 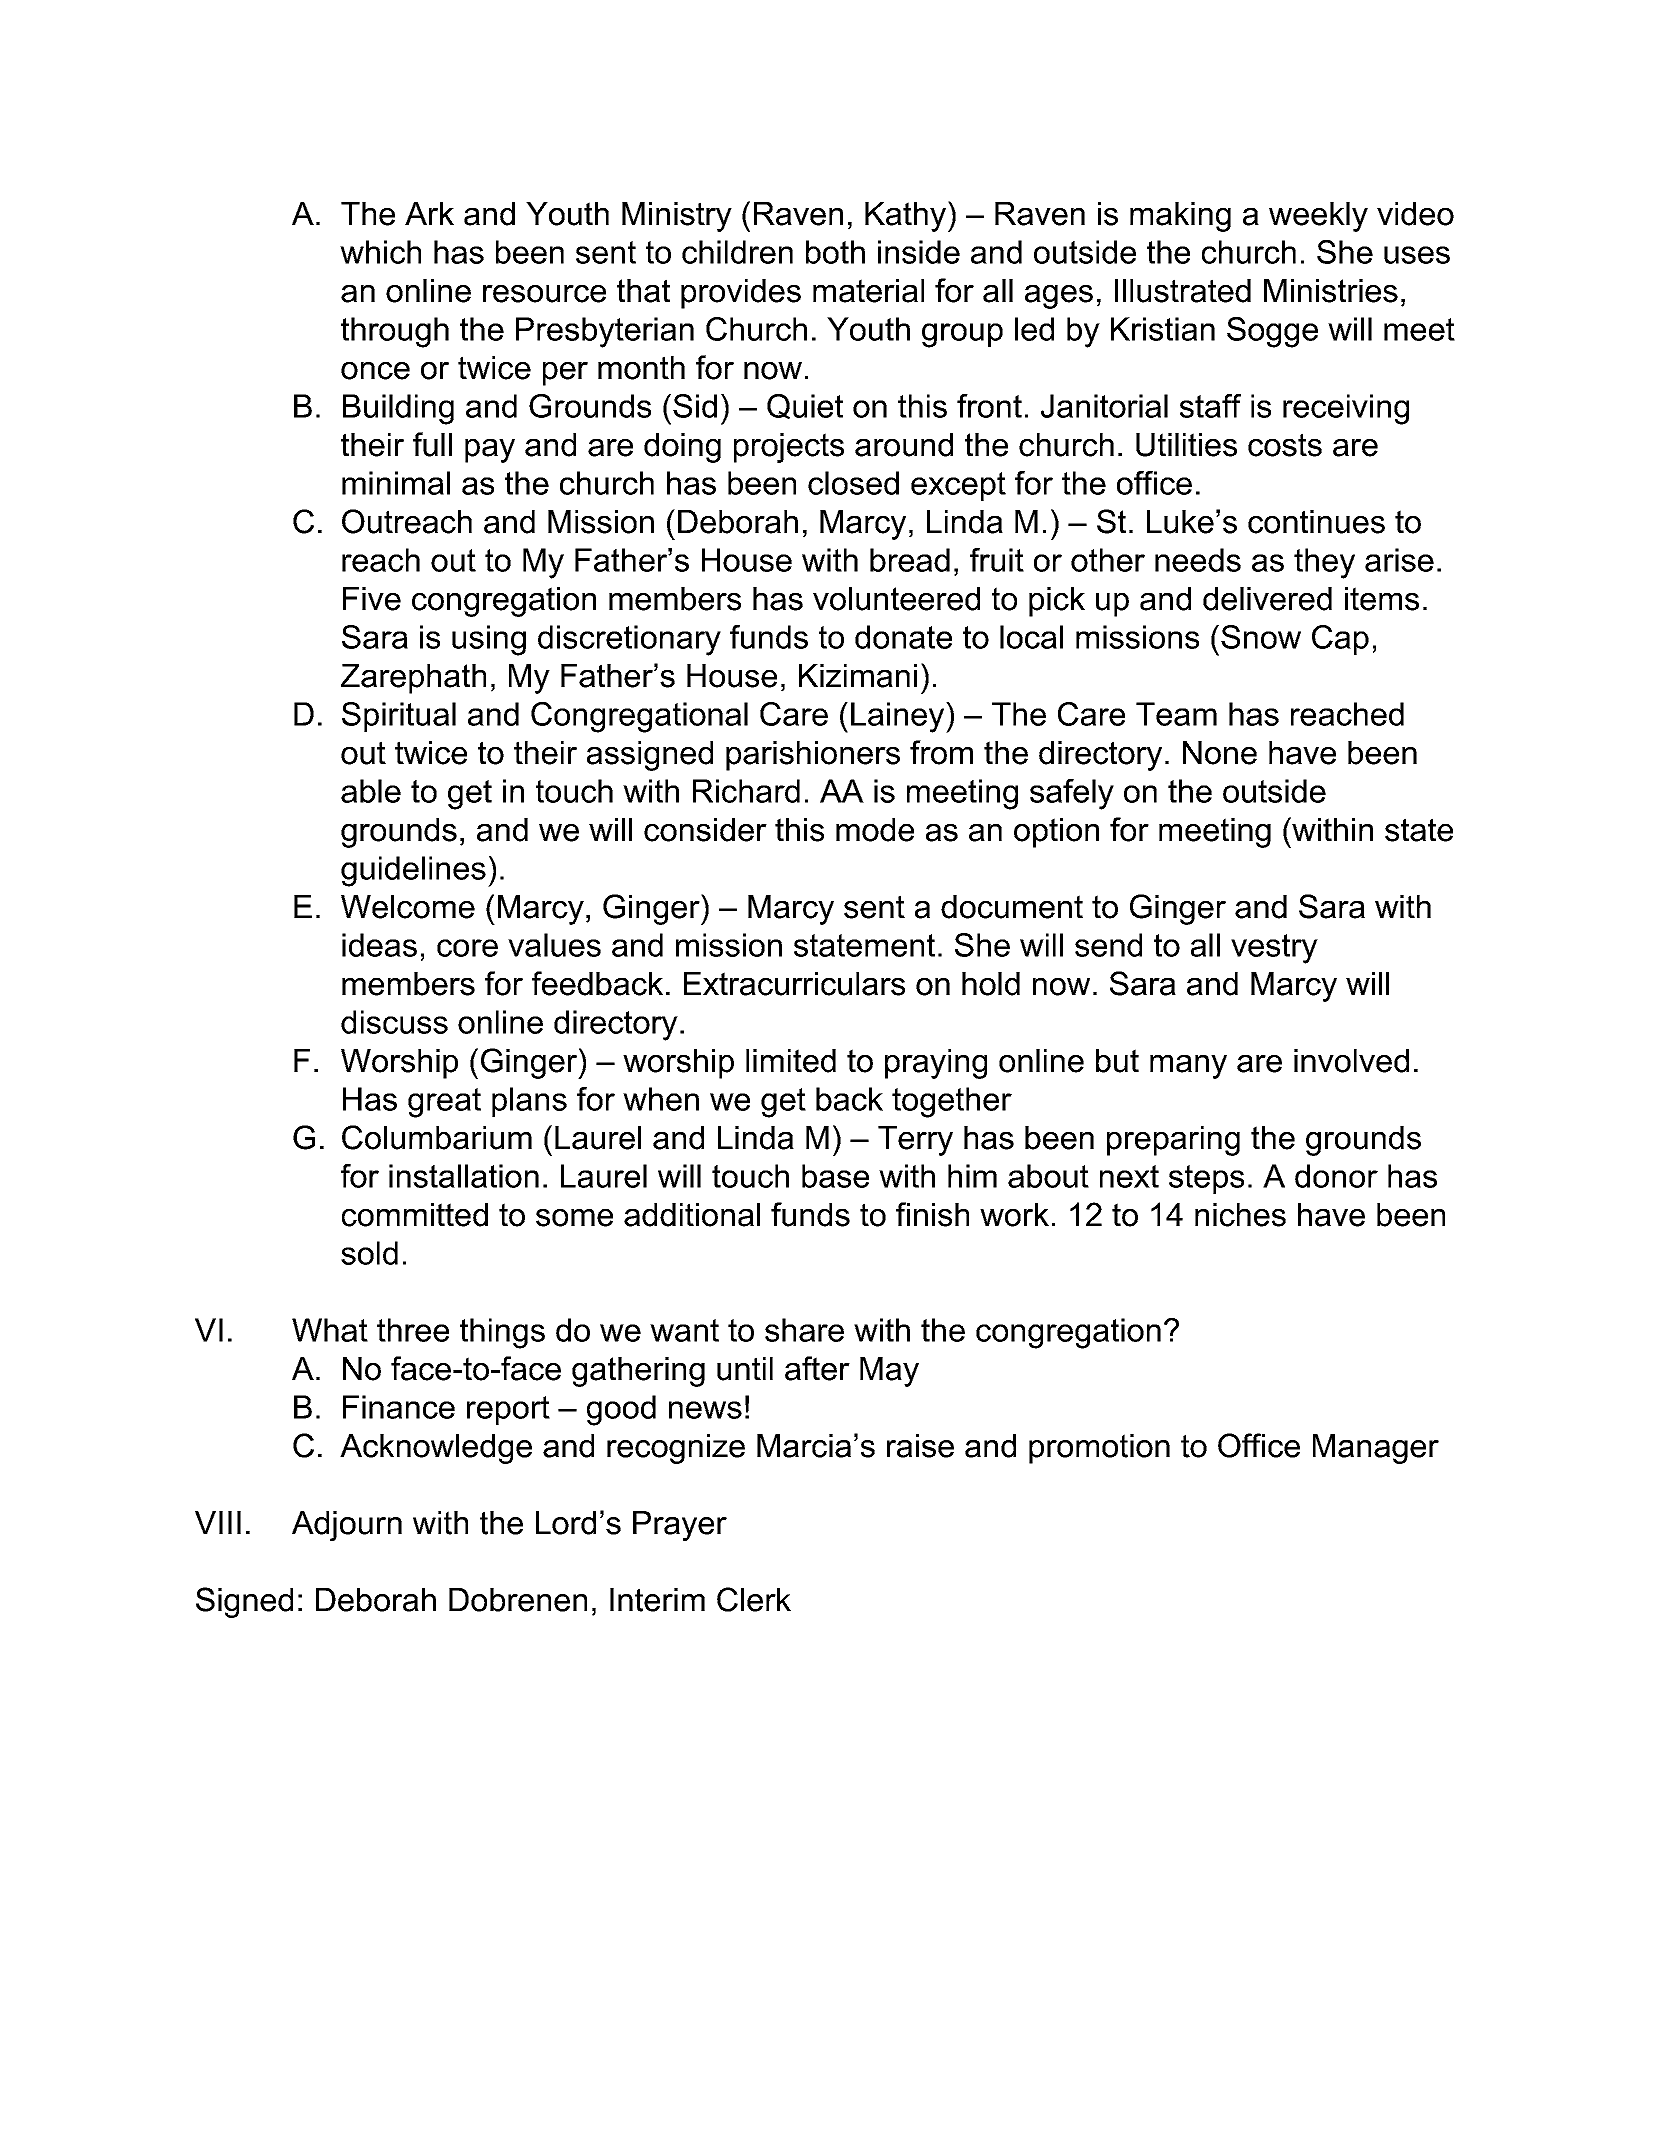 I want to click on VIII, so click(x=218, y=1522).
